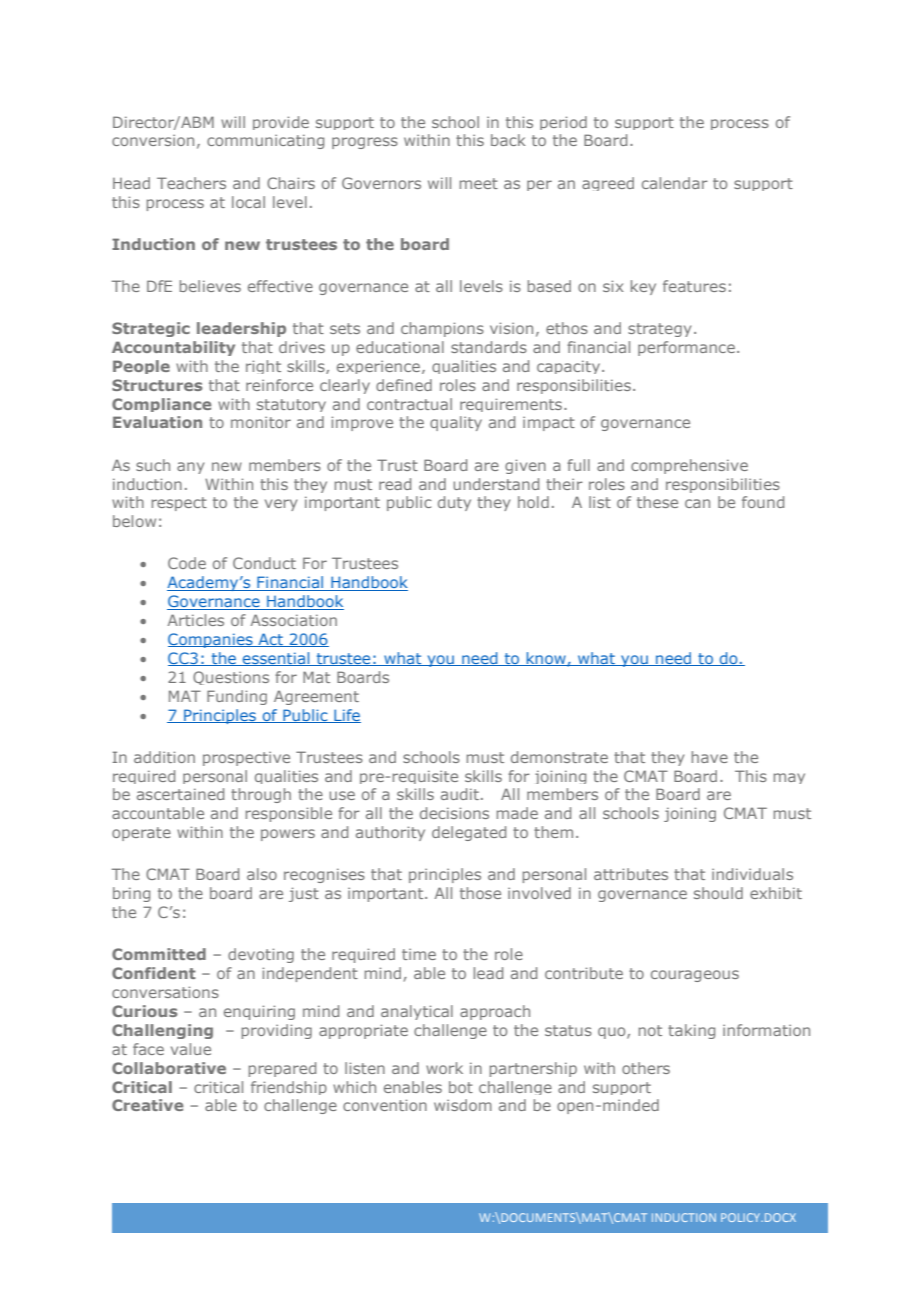  What do you see at coordinates (689, 466) in the screenshot?
I see `comprehensive` at bounding box center [689, 466].
